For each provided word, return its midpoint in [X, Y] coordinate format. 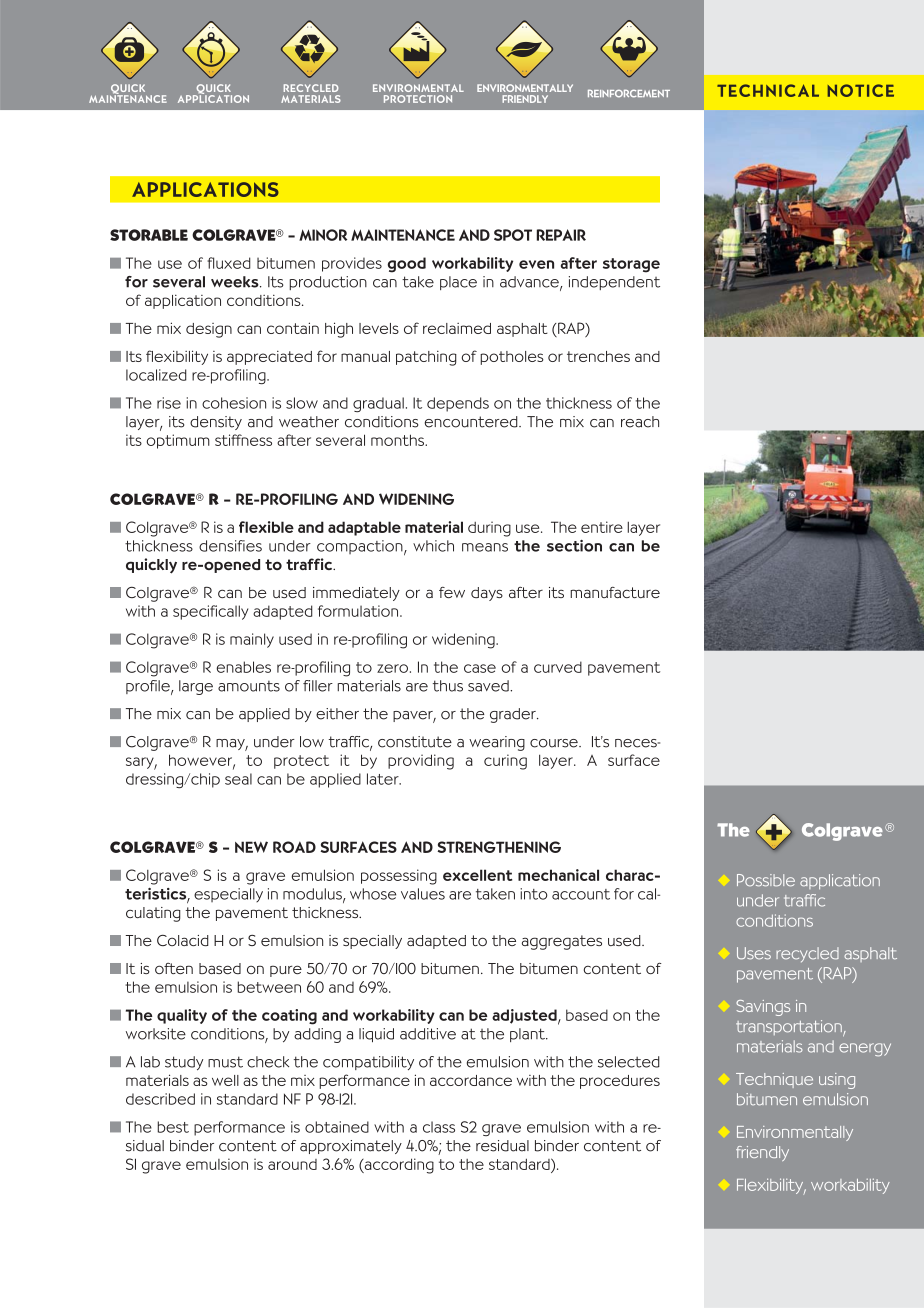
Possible [766, 880]
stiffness [243, 440]
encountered [472, 422]
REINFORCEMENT [629, 93]
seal [238, 779]
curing [505, 762]
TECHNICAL [768, 90]
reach [640, 422]
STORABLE [149, 235]
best [173, 1127]
